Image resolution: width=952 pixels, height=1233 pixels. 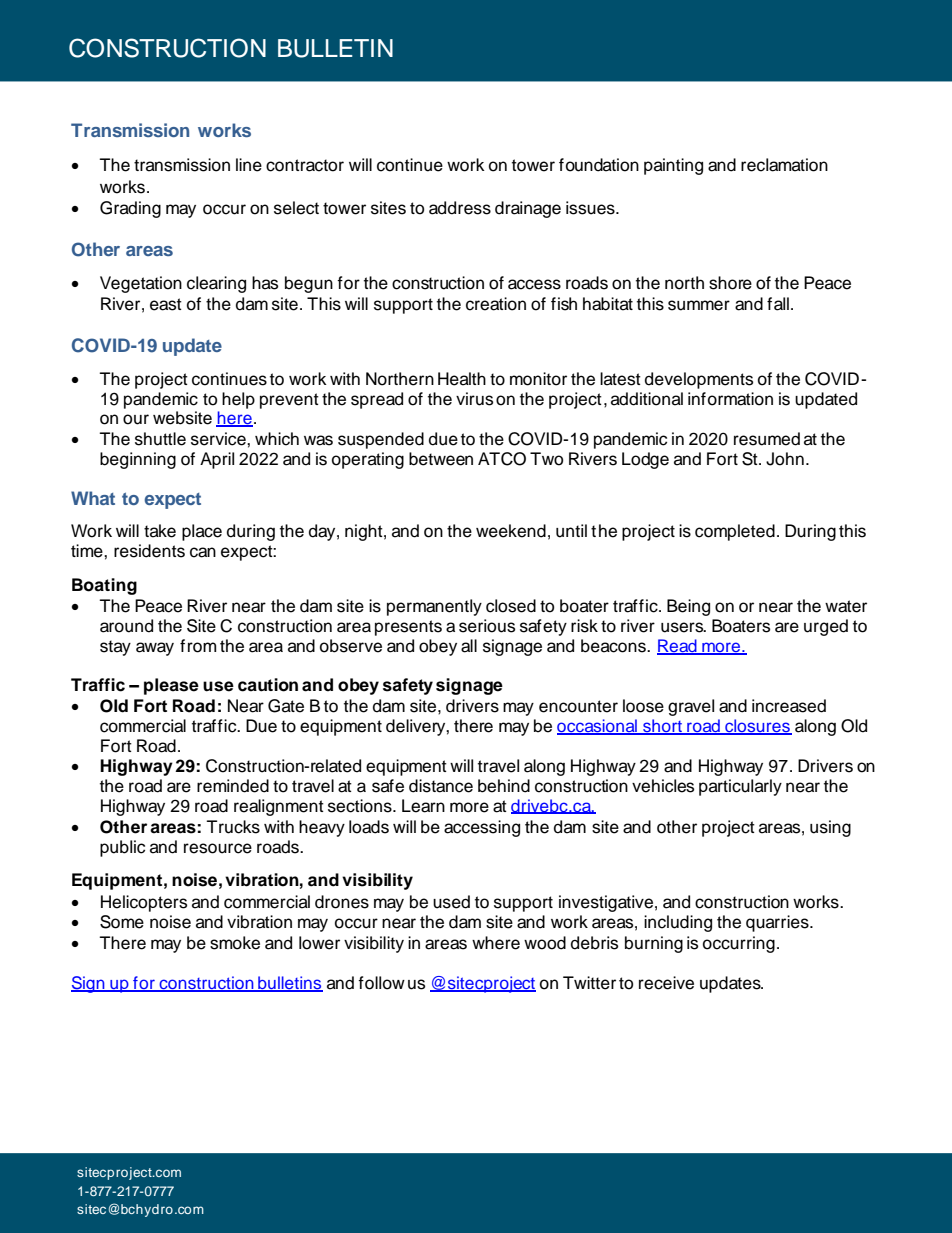 What do you see at coordinates (203, 552) in the screenshot?
I see `can` at bounding box center [203, 552].
